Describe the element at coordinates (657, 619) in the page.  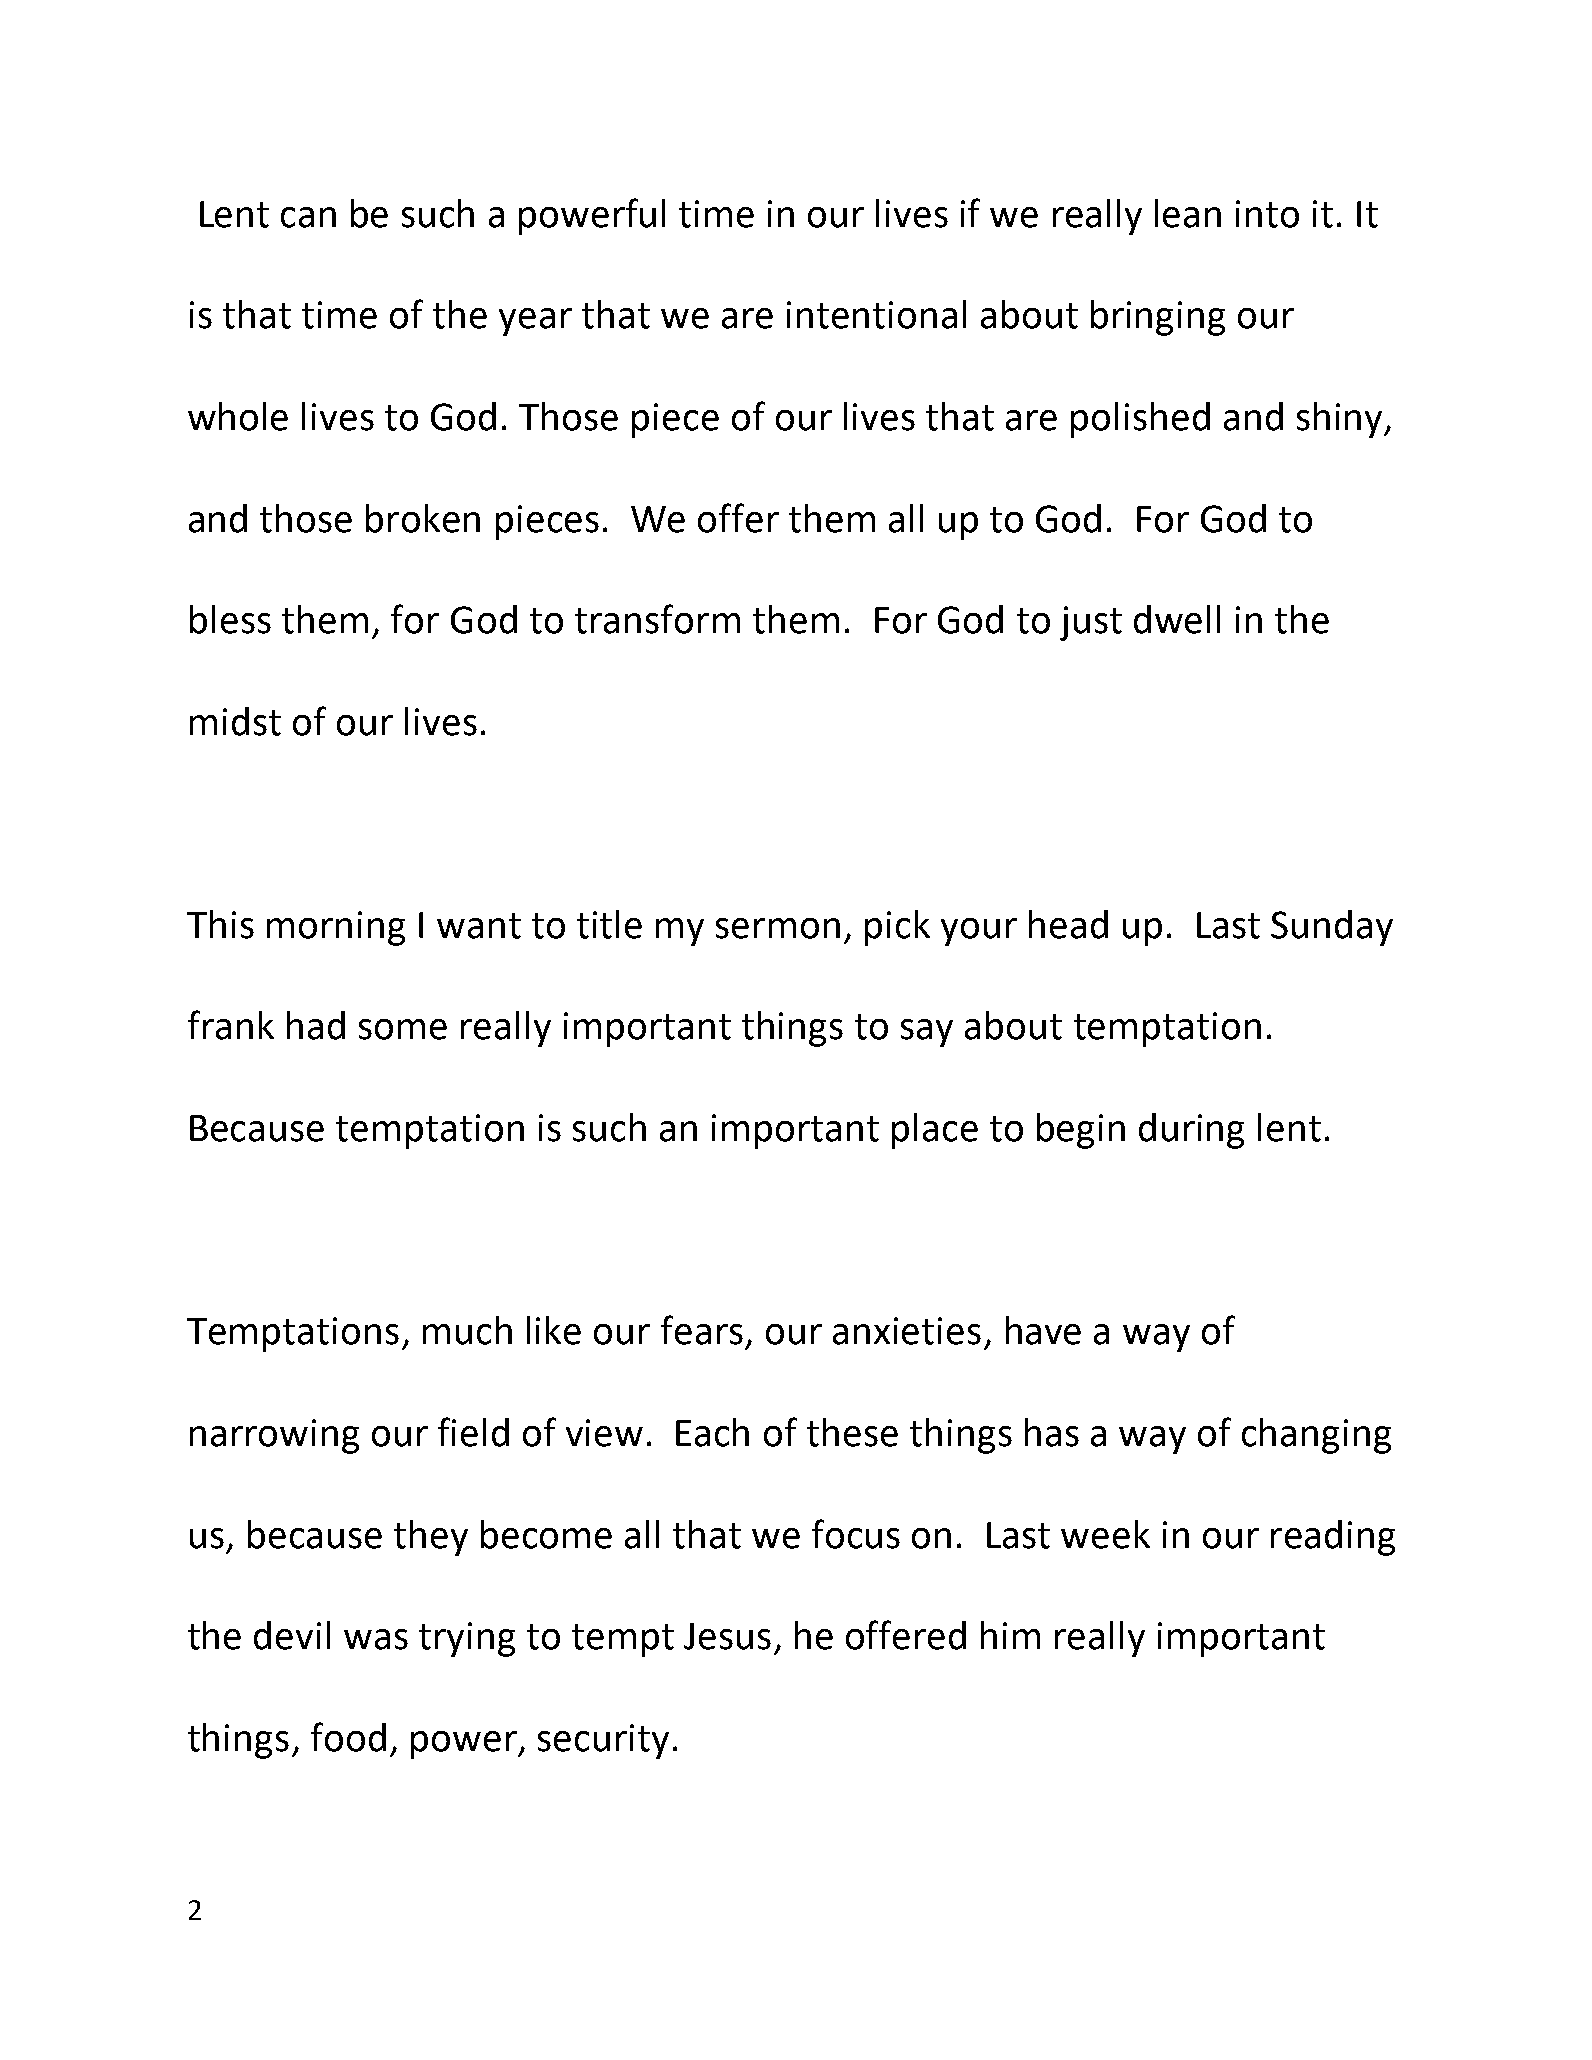
I see `transform` at that location.
